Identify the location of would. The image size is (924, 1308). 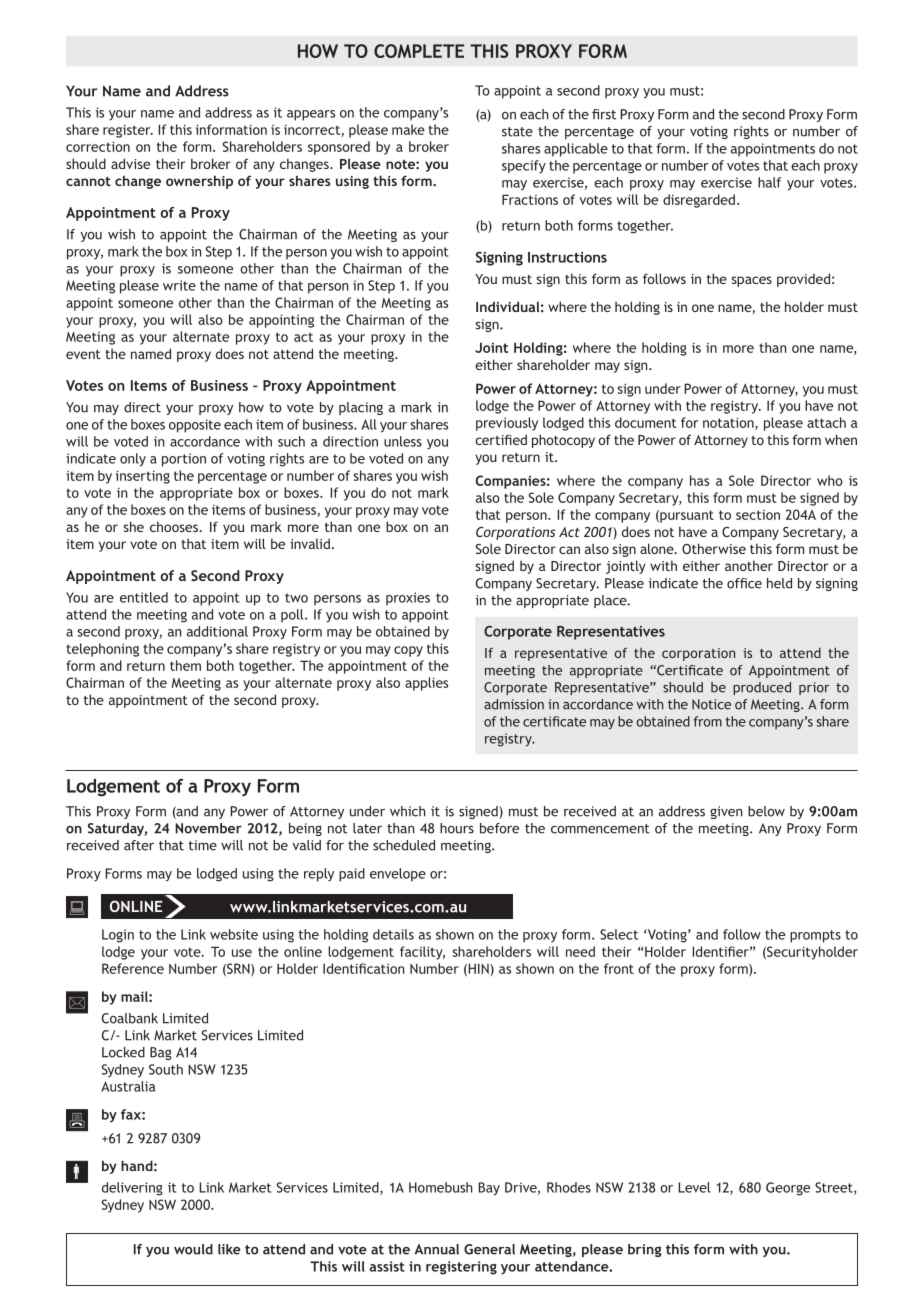
(193, 1249).
